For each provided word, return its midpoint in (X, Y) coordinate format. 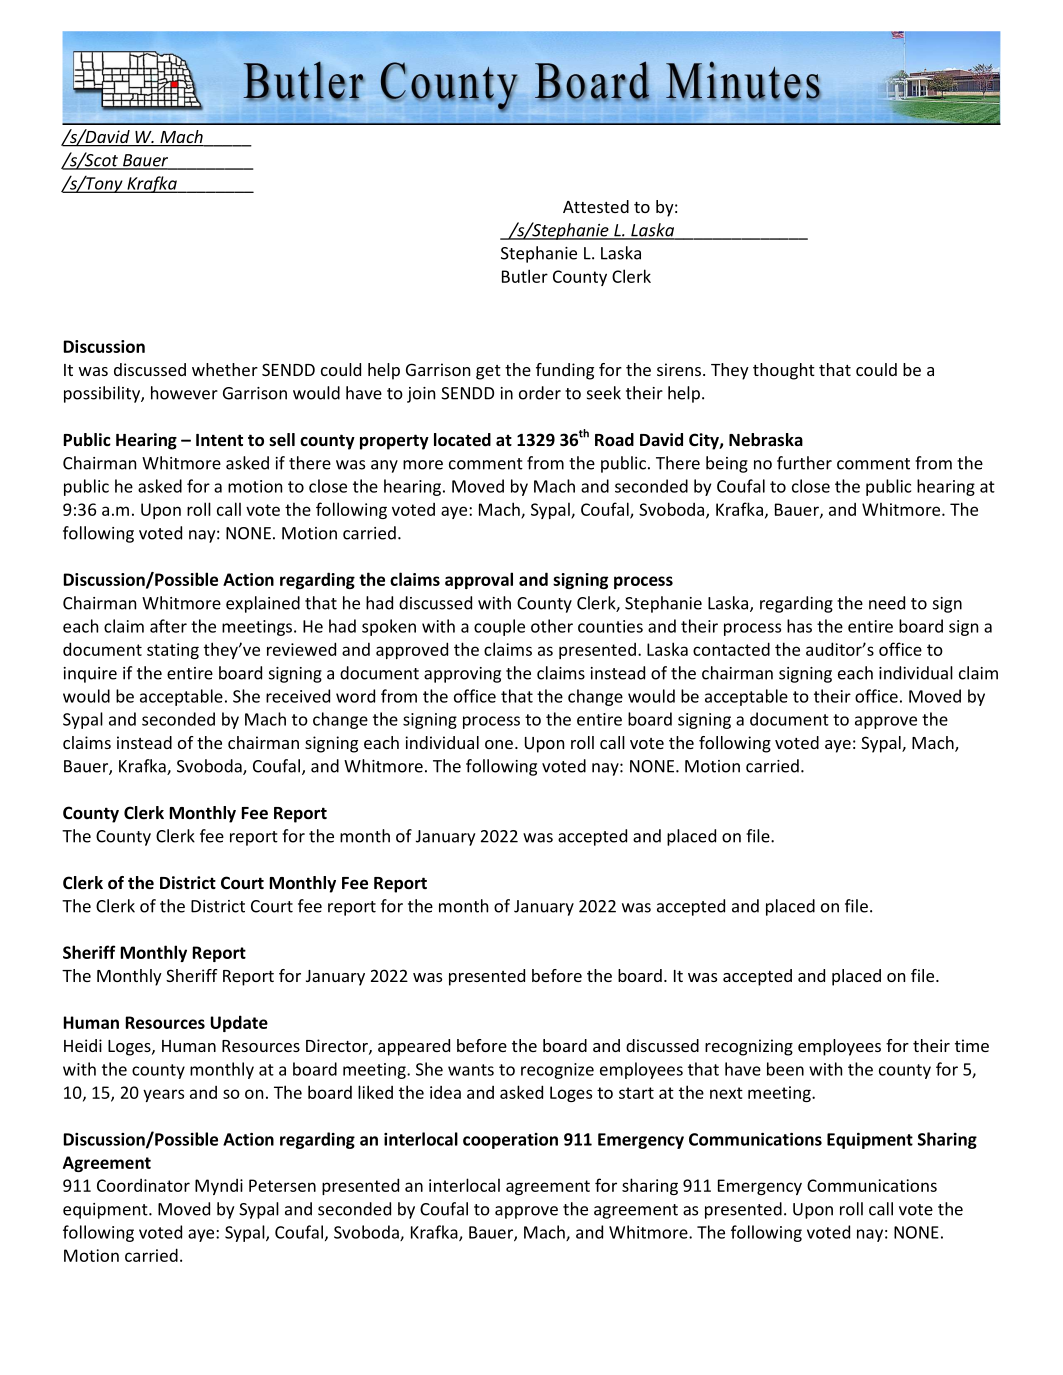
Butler (525, 276)
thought (784, 371)
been (785, 1069)
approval (479, 580)
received (298, 696)
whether (225, 369)
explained (263, 604)
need (887, 603)
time (972, 1045)
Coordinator (143, 1185)
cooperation (510, 1141)
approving (462, 675)
